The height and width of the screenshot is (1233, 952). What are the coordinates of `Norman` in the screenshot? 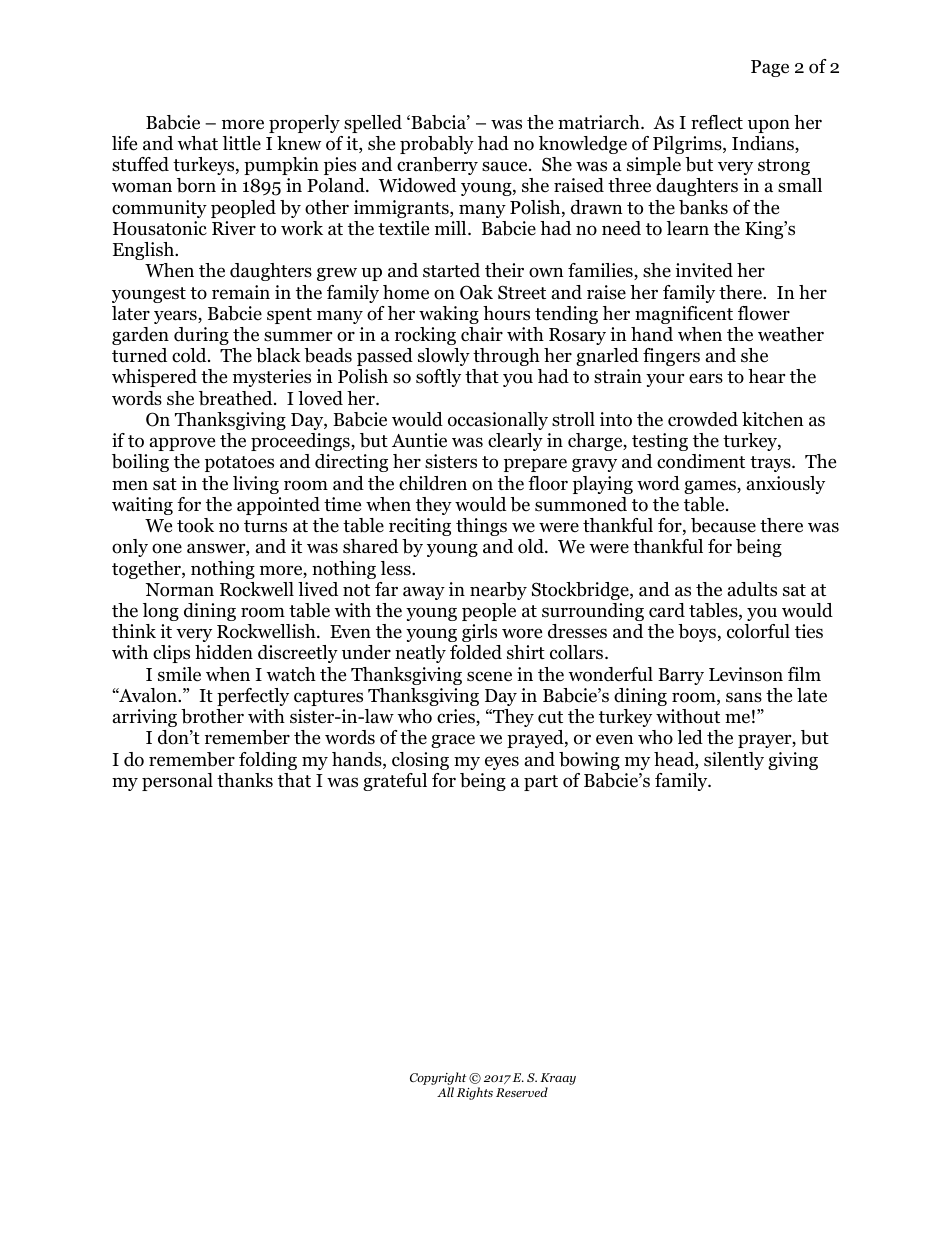 It's located at (179, 590).
